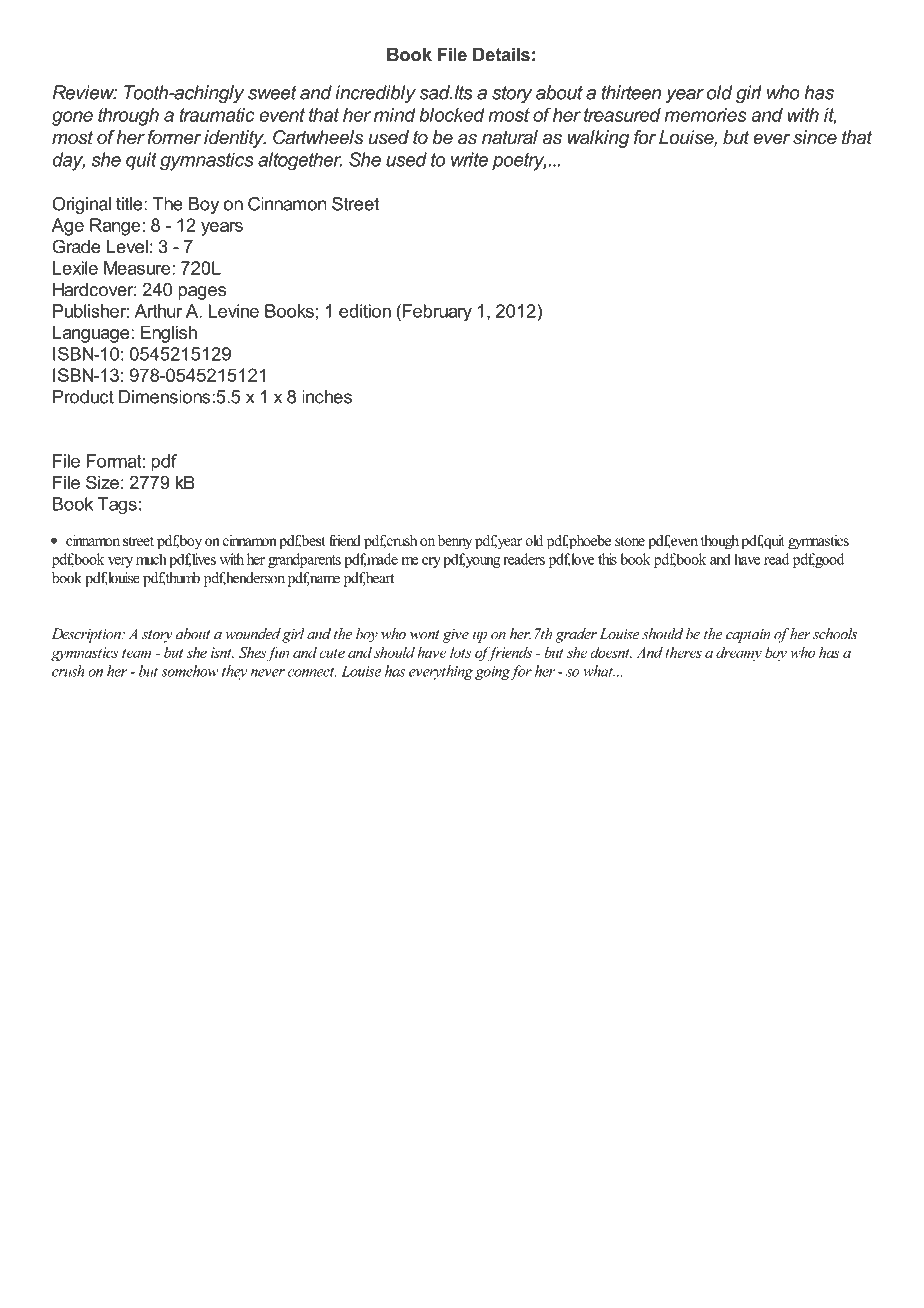  I want to click on English, so click(169, 334).
